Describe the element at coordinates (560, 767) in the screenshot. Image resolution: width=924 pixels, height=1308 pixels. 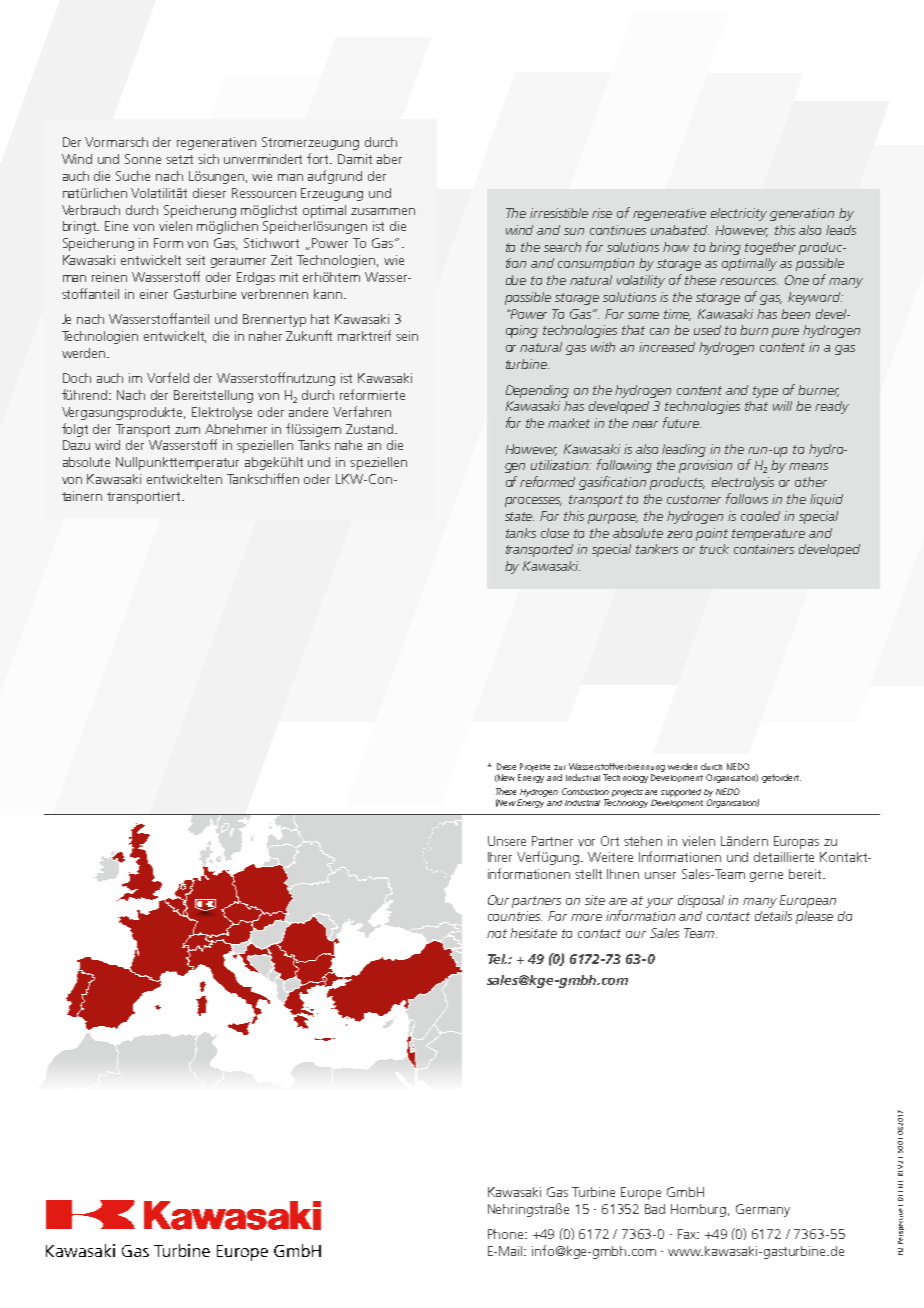
I see `zur` at that location.
